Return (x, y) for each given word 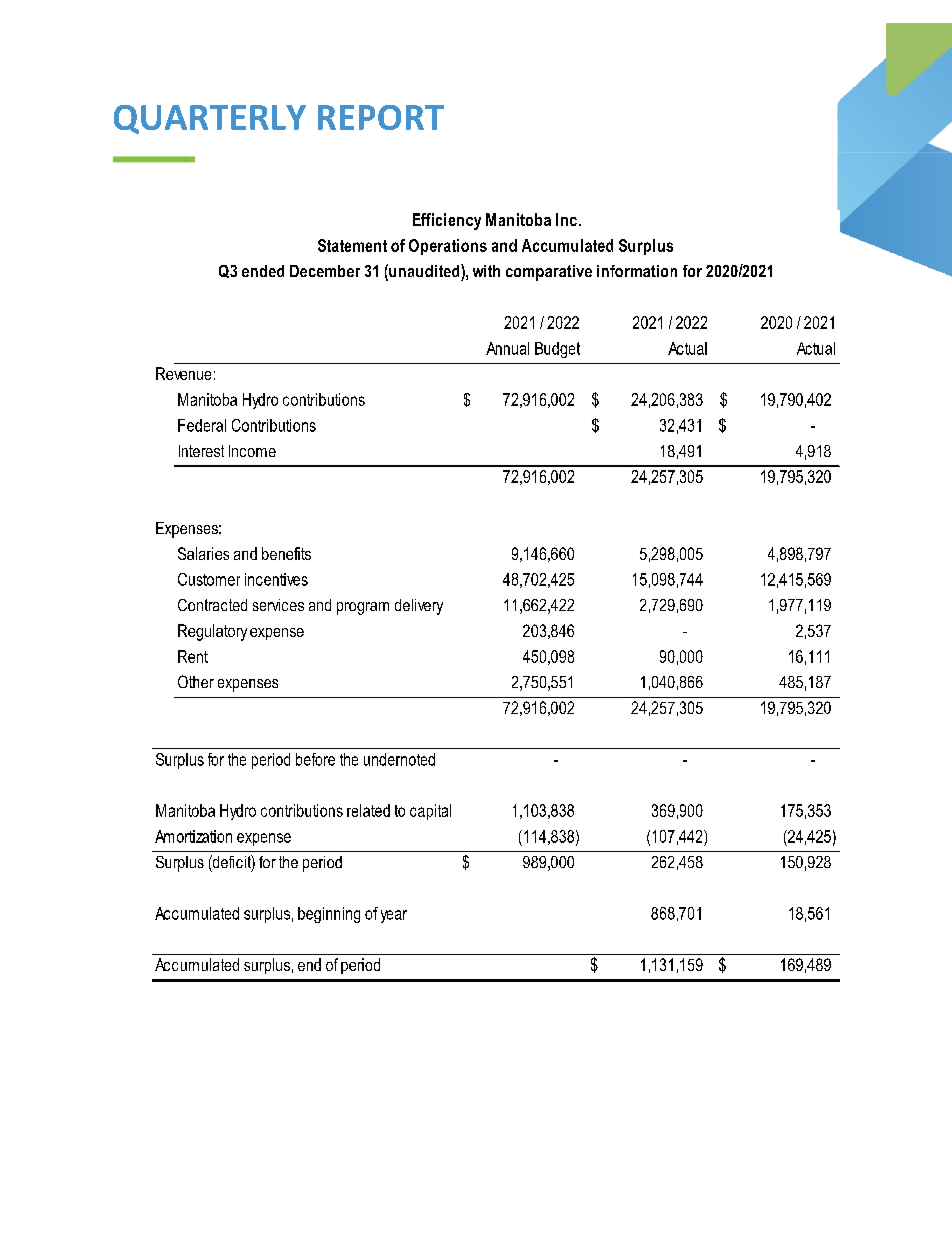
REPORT (381, 117)
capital (430, 812)
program (363, 608)
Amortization (193, 836)
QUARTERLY (210, 119)
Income (252, 451)
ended (263, 271)
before (315, 759)
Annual (507, 348)
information (637, 271)
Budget (557, 350)
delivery (419, 607)
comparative (549, 273)
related (368, 810)
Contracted (212, 605)
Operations (448, 247)
